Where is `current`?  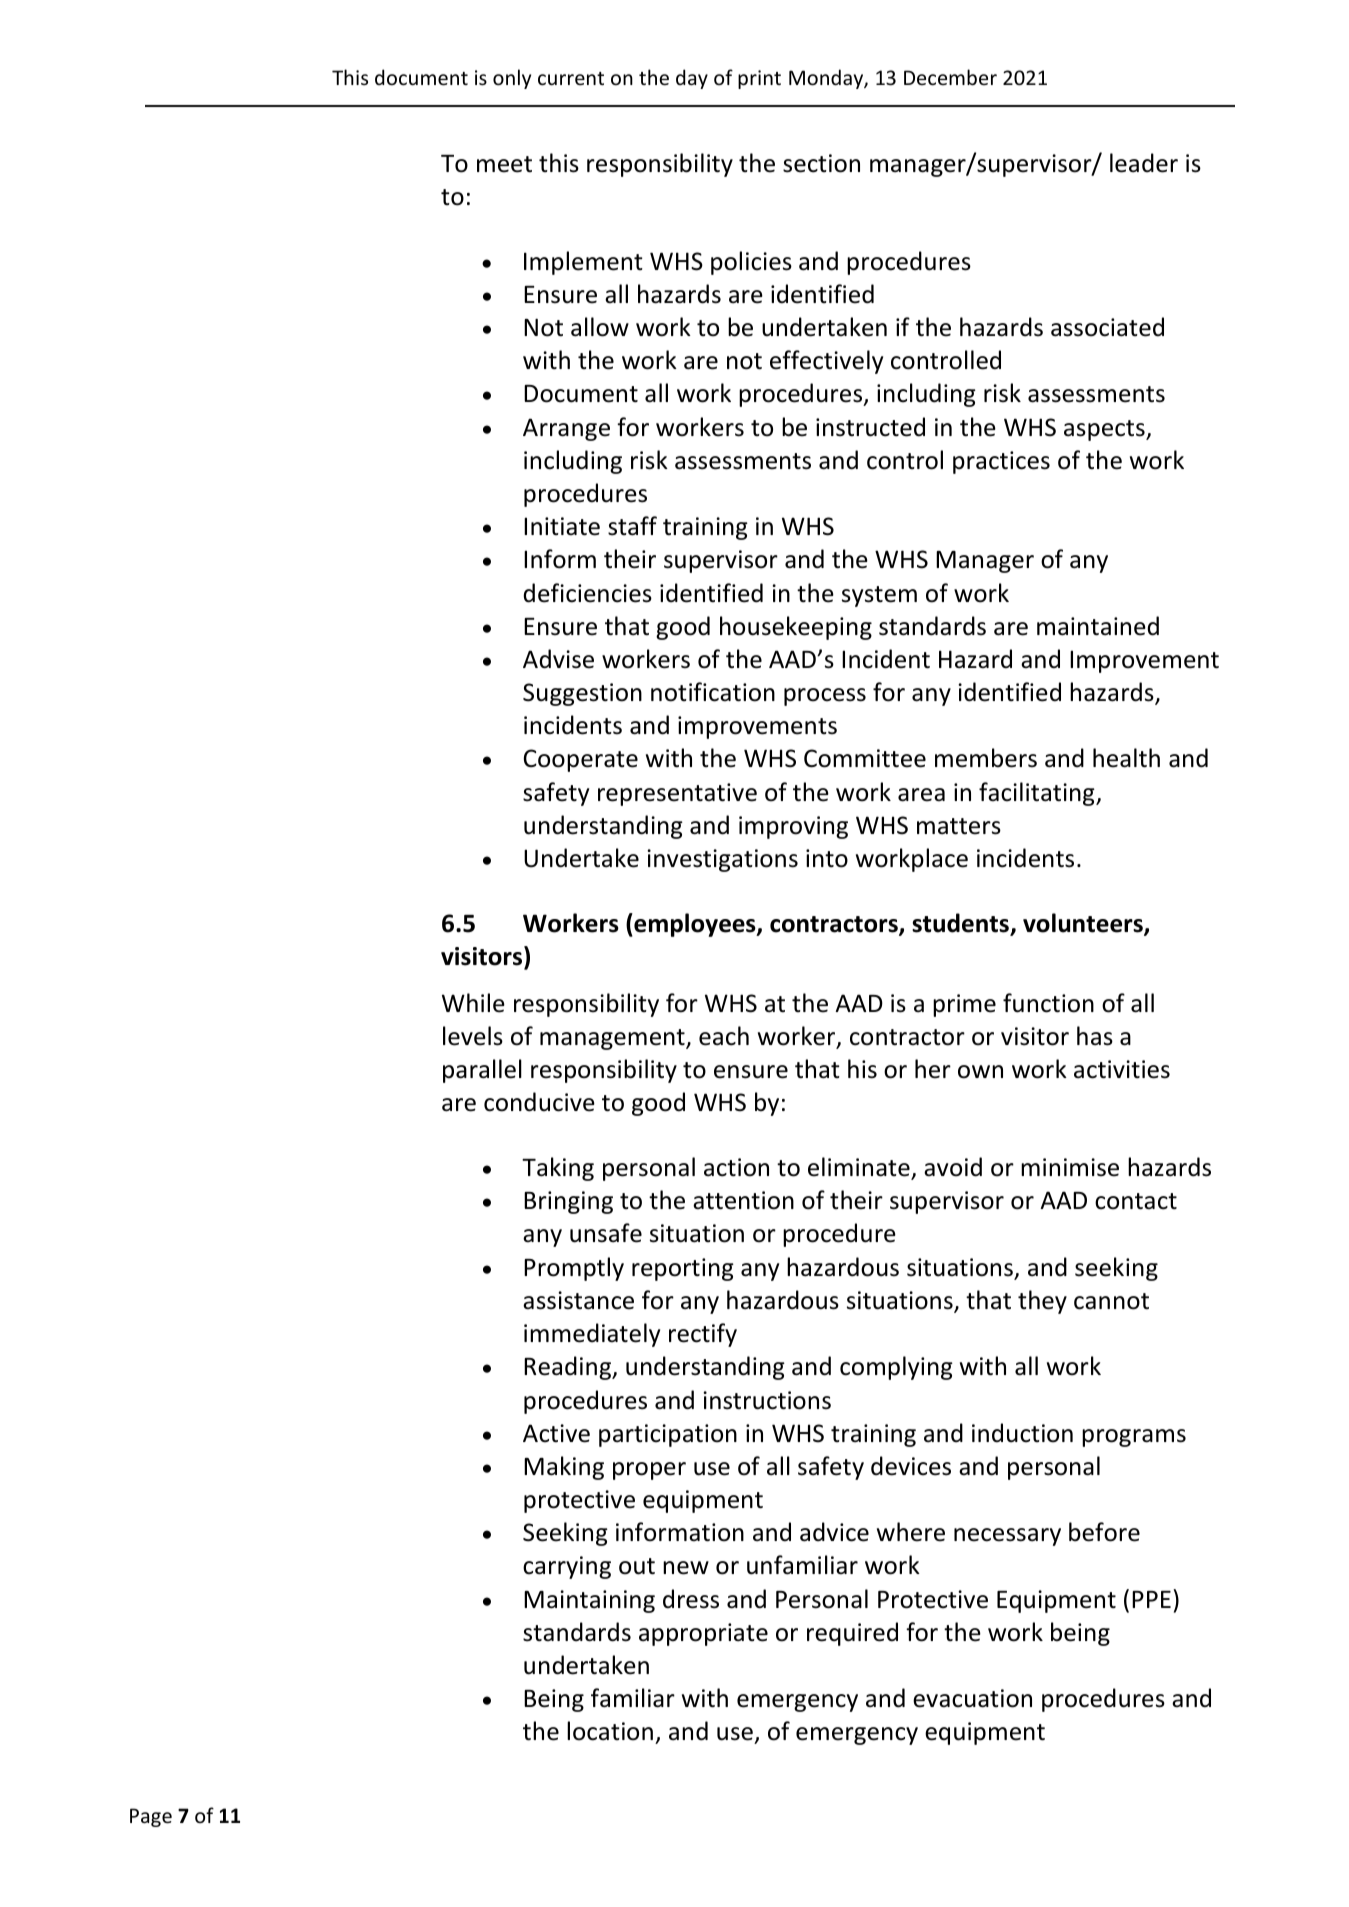
current is located at coordinates (571, 79).
